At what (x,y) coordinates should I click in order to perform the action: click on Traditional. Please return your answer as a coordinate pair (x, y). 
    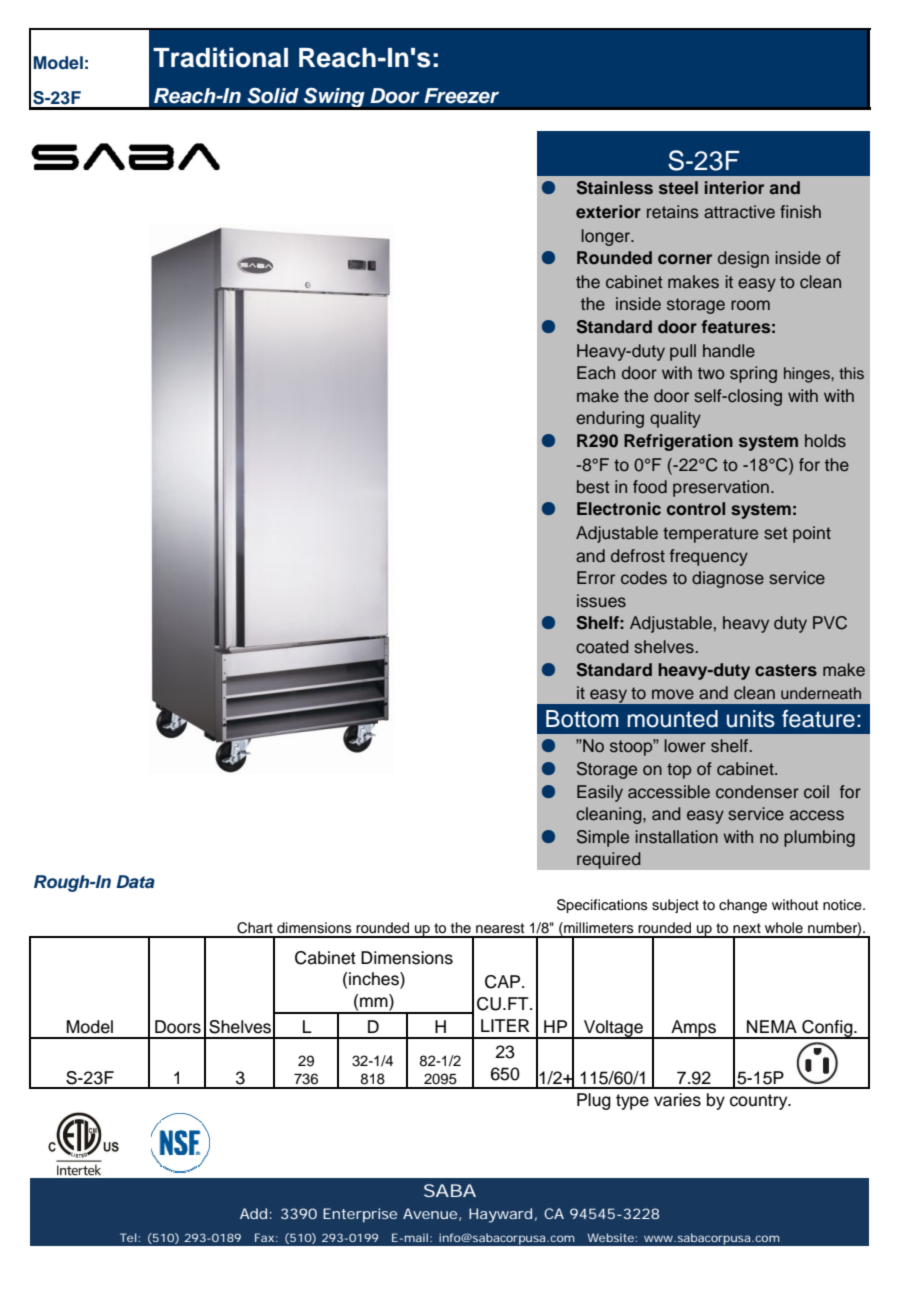
    Looking at the image, I should click on (220, 57).
